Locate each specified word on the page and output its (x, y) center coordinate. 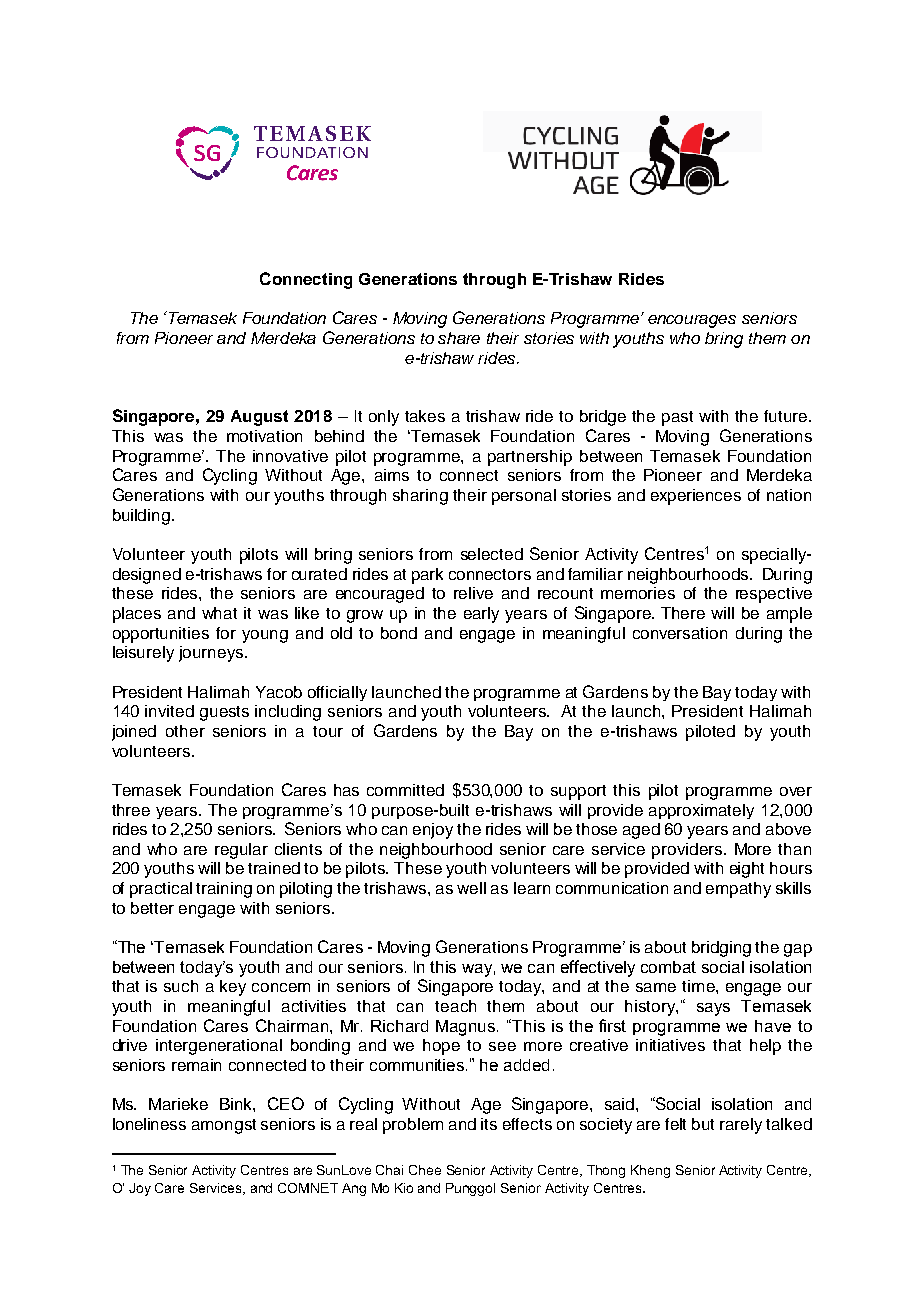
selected (492, 554)
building (141, 517)
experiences (696, 497)
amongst (224, 1126)
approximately (701, 811)
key (233, 988)
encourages (692, 321)
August (259, 418)
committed (405, 790)
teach (455, 1006)
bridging (721, 949)
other (185, 731)
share (459, 338)
